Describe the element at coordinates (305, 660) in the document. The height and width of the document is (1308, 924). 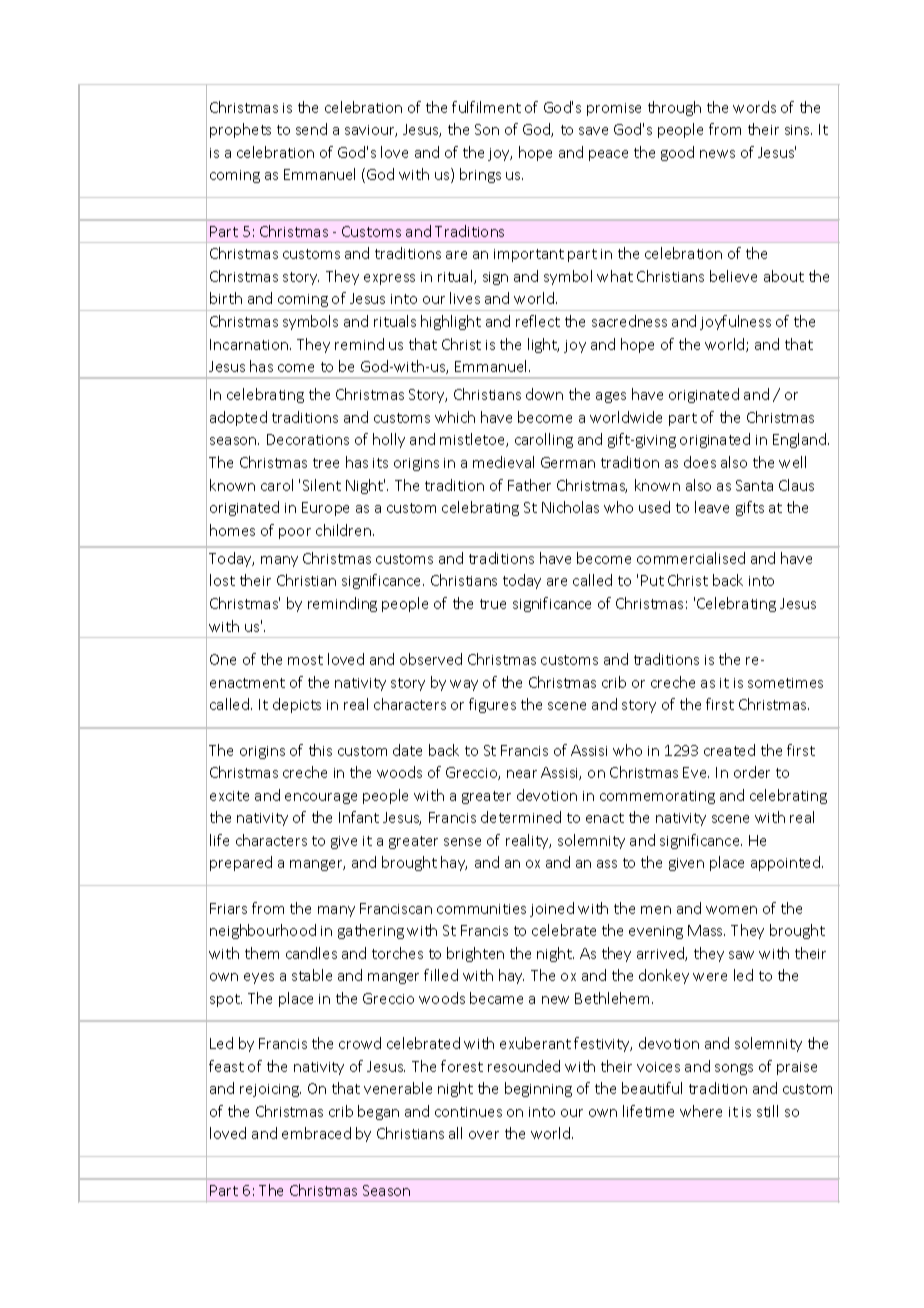
I see `most` at that location.
